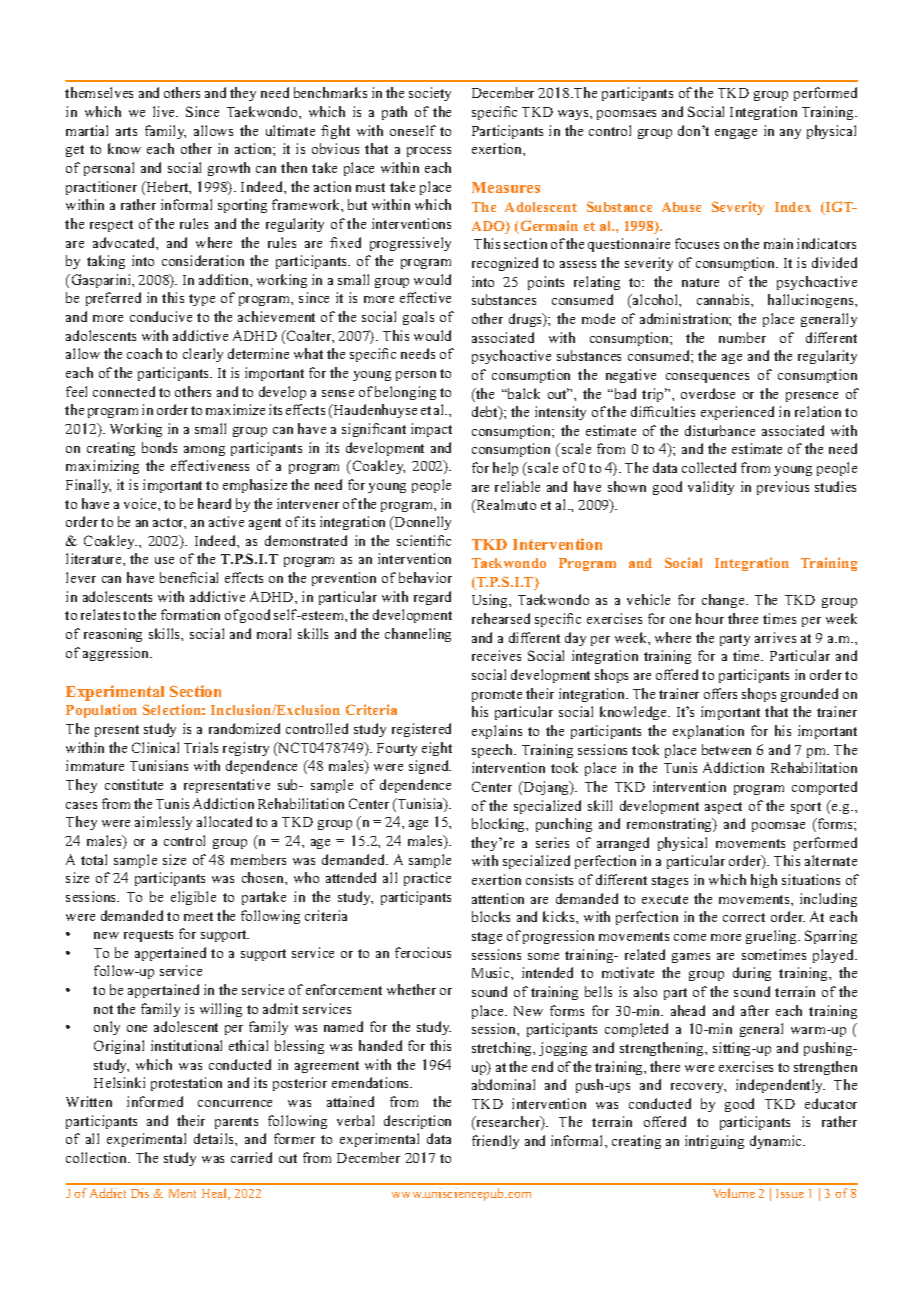 The width and height of the page is (924, 1308). What do you see at coordinates (165, 111) in the page?
I see `live` at bounding box center [165, 111].
